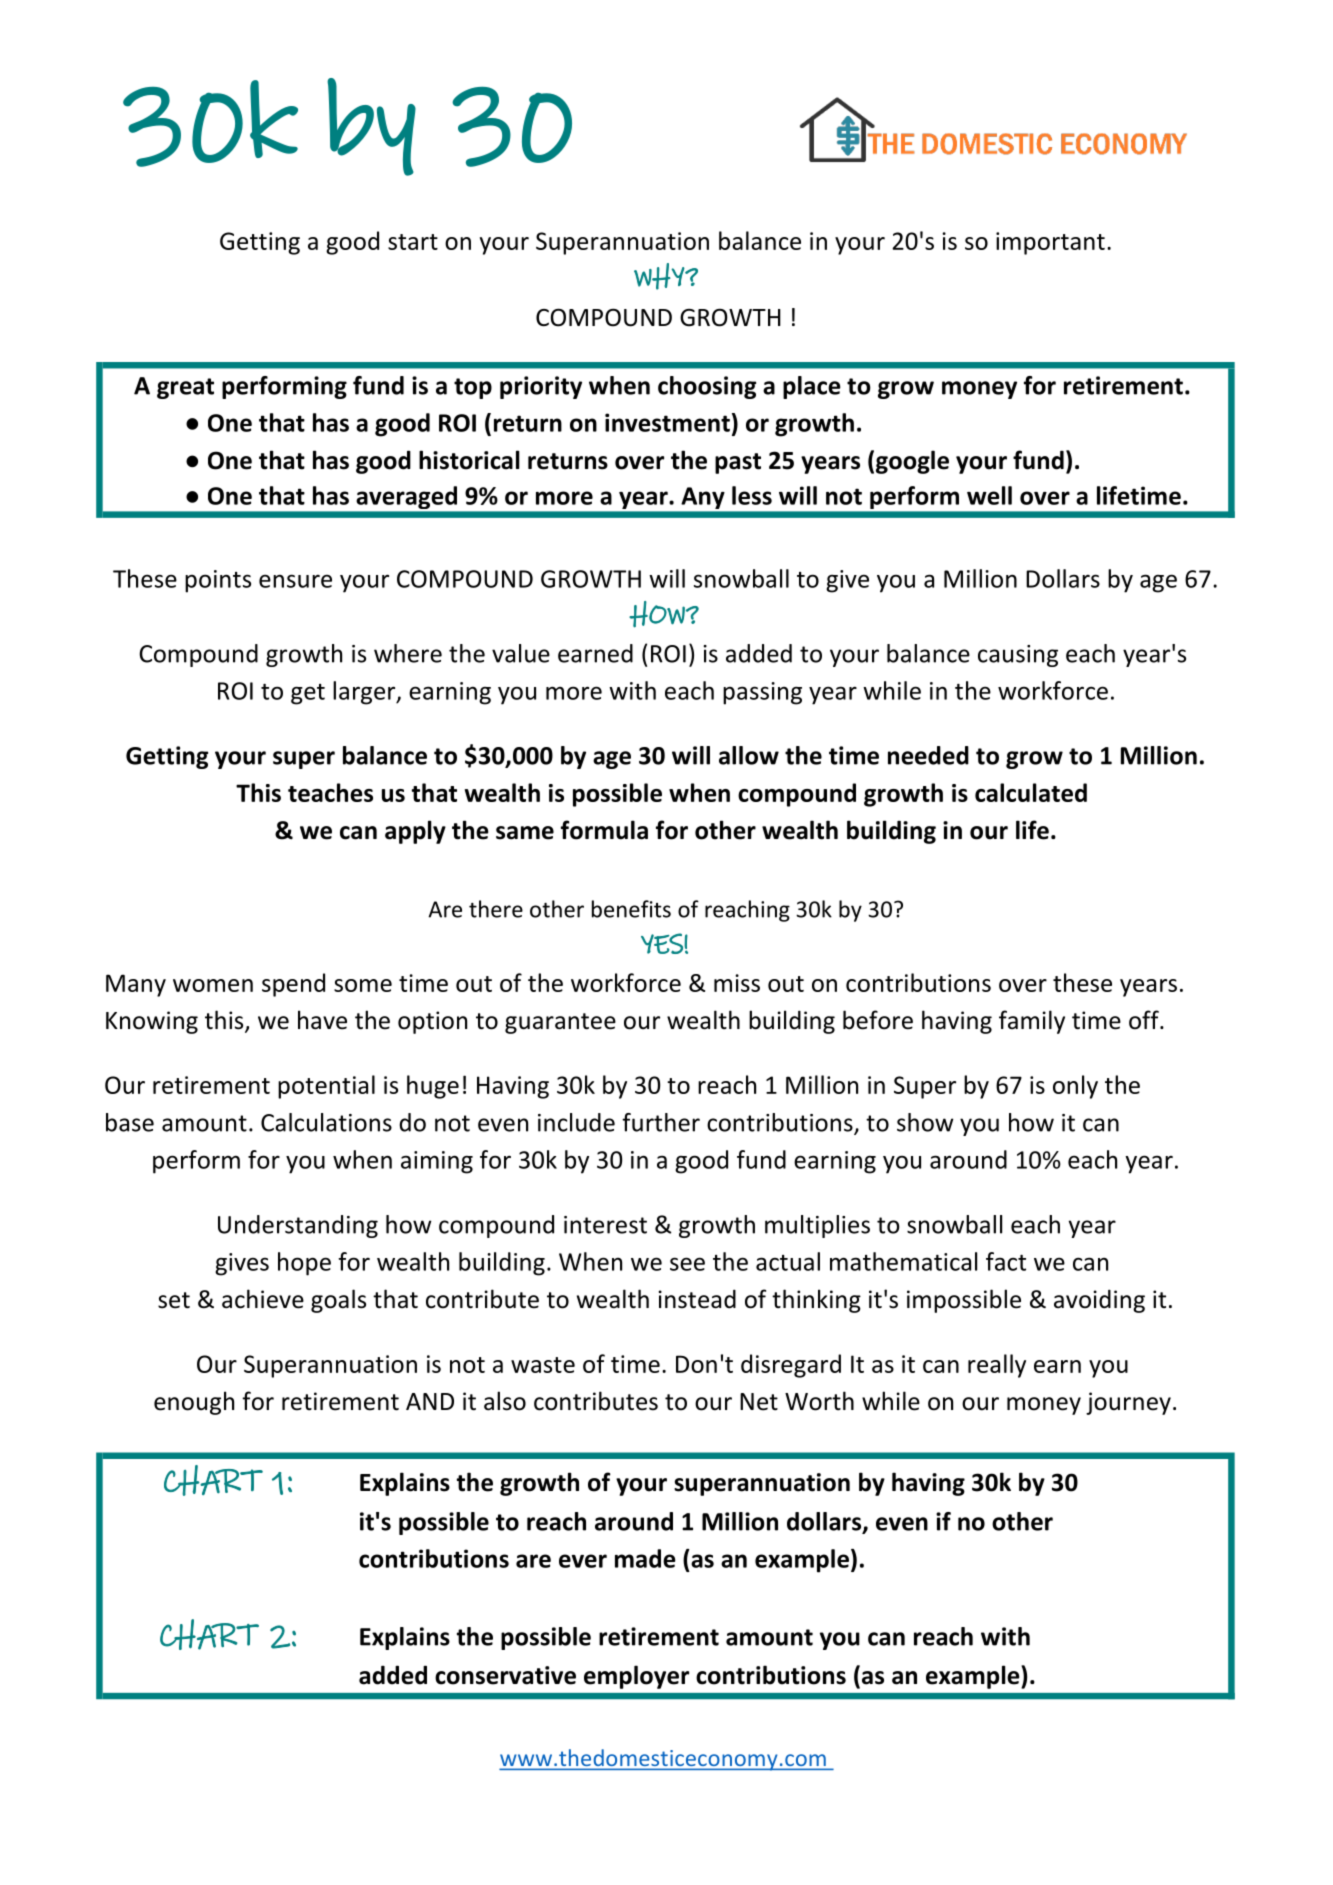 The height and width of the screenshot is (1885, 1333). Describe the element at coordinates (185, 388) in the screenshot. I see `great` at that location.
